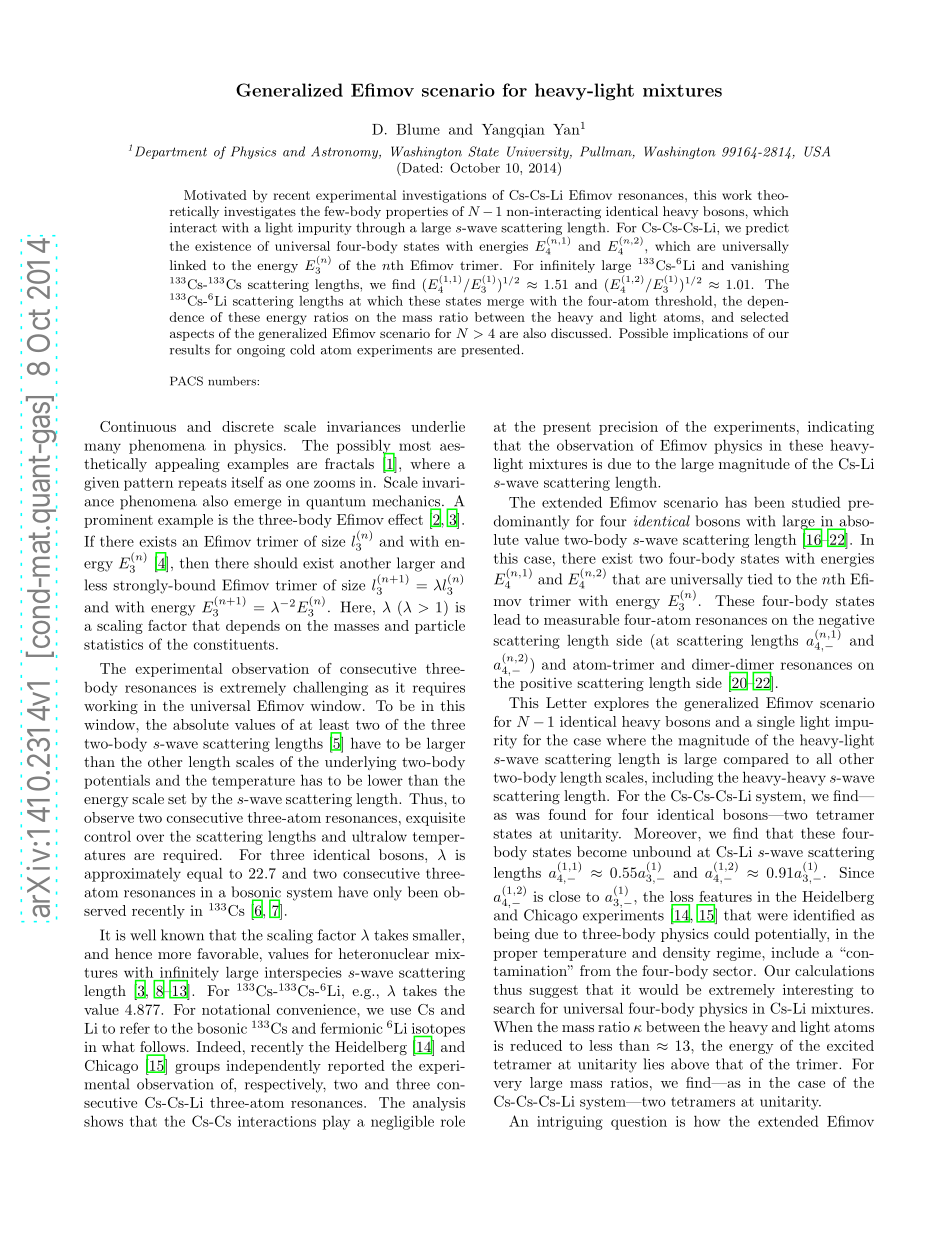 Image resolution: width=952 pixels, height=1233 pixels. I want to click on tied, so click(760, 579).
